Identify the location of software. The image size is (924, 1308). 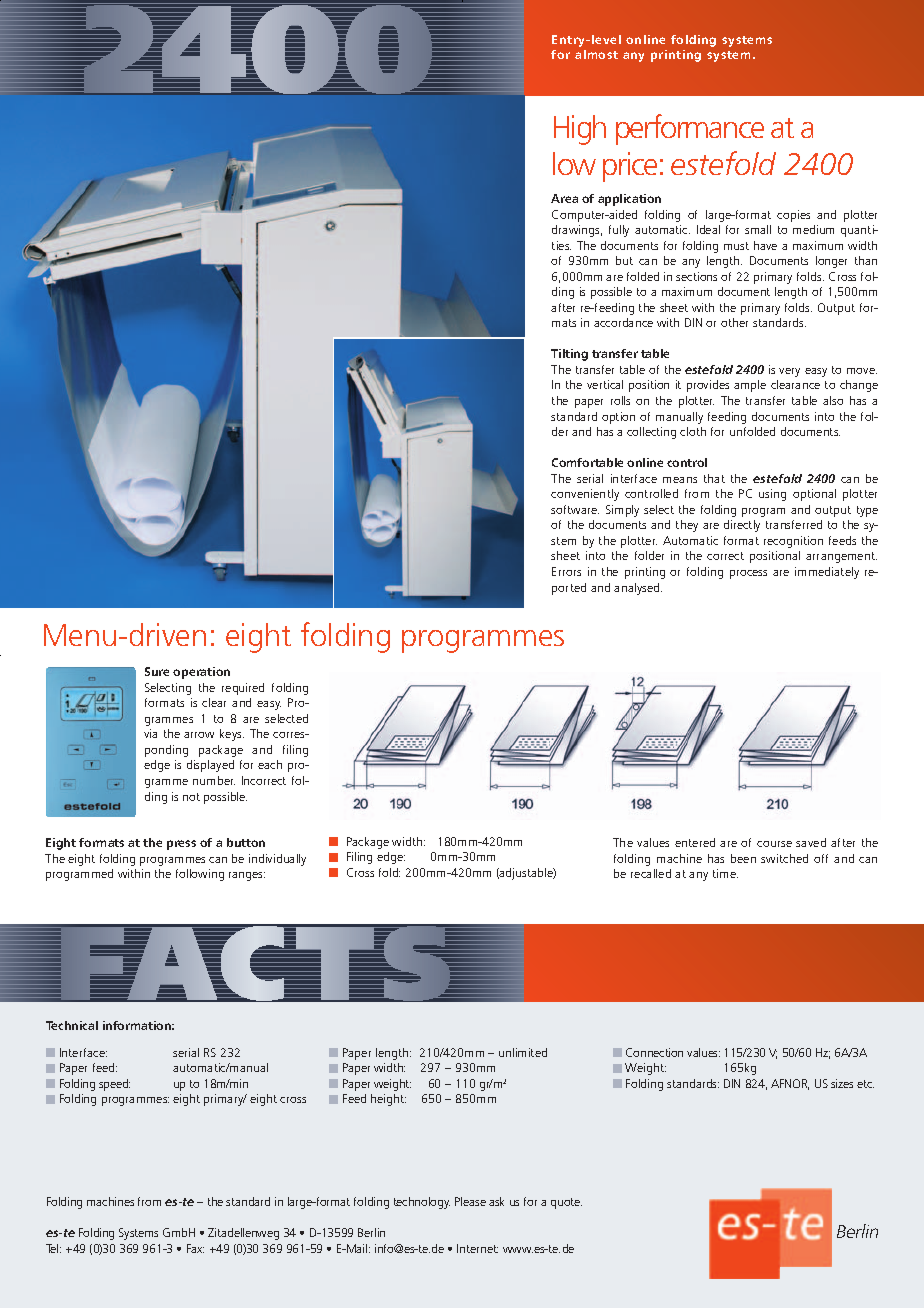
(575, 509).
